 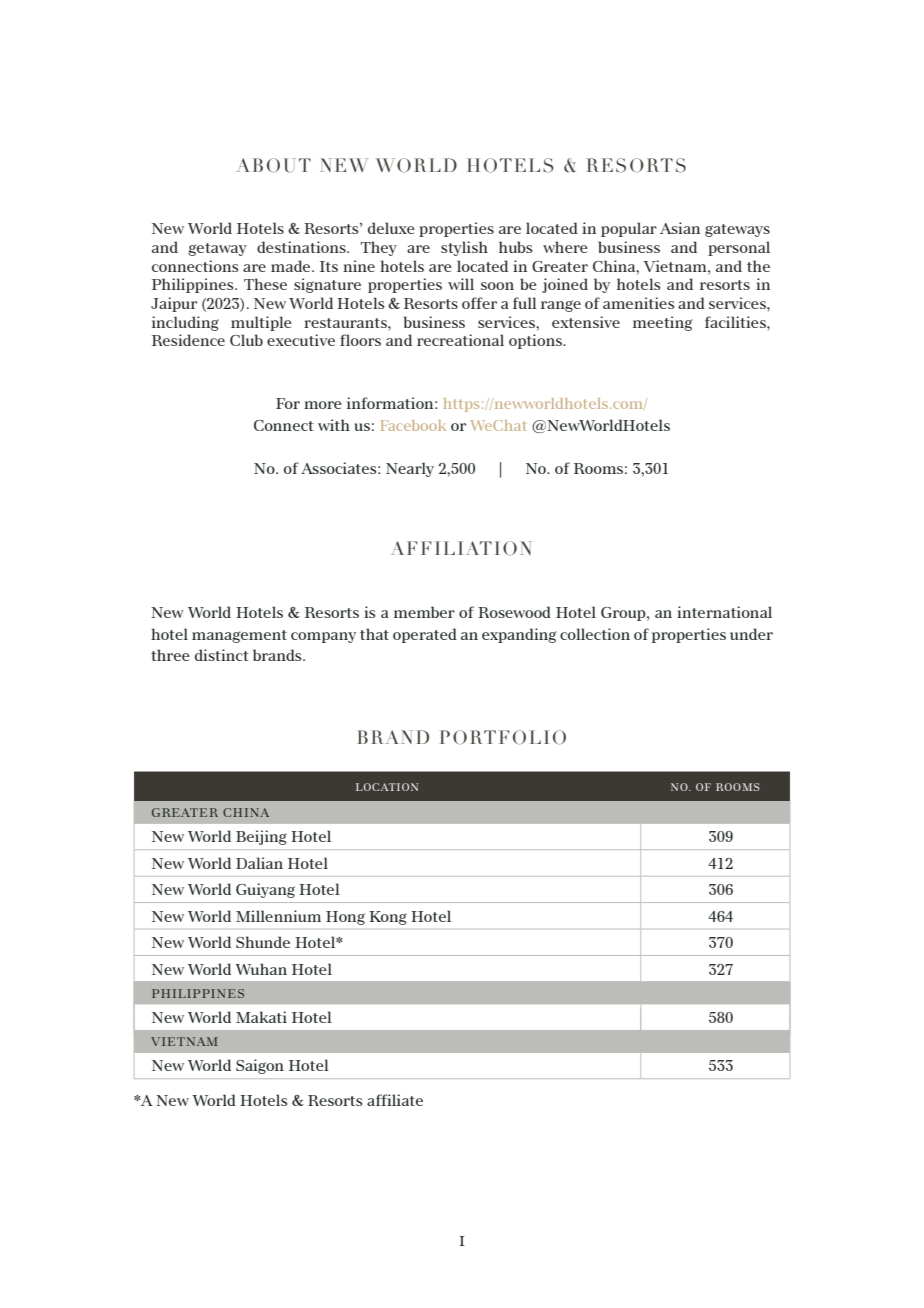 I want to click on Nearly, so click(x=410, y=469).
